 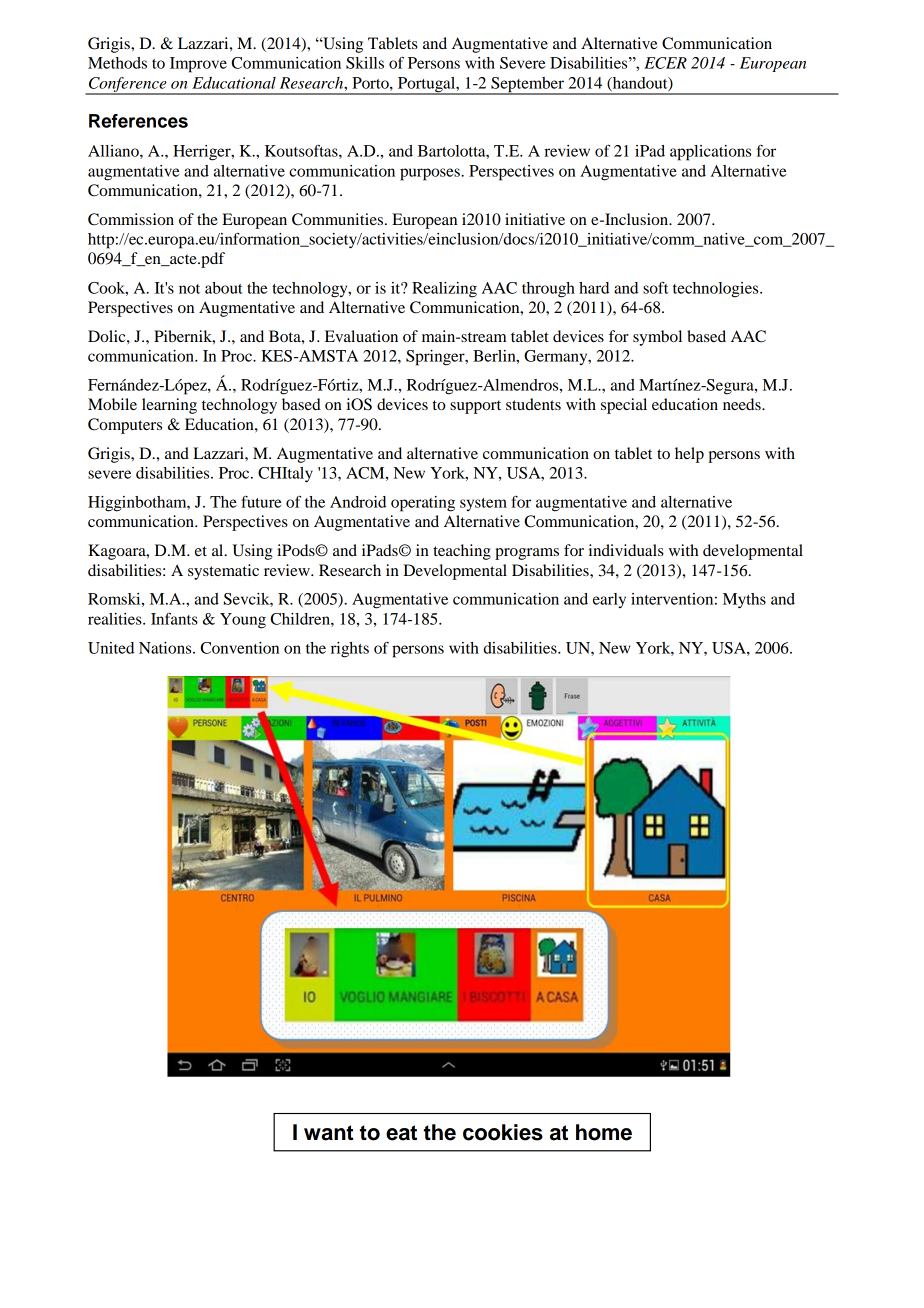 What do you see at coordinates (710, 153) in the screenshot?
I see `applications` at bounding box center [710, 153].
